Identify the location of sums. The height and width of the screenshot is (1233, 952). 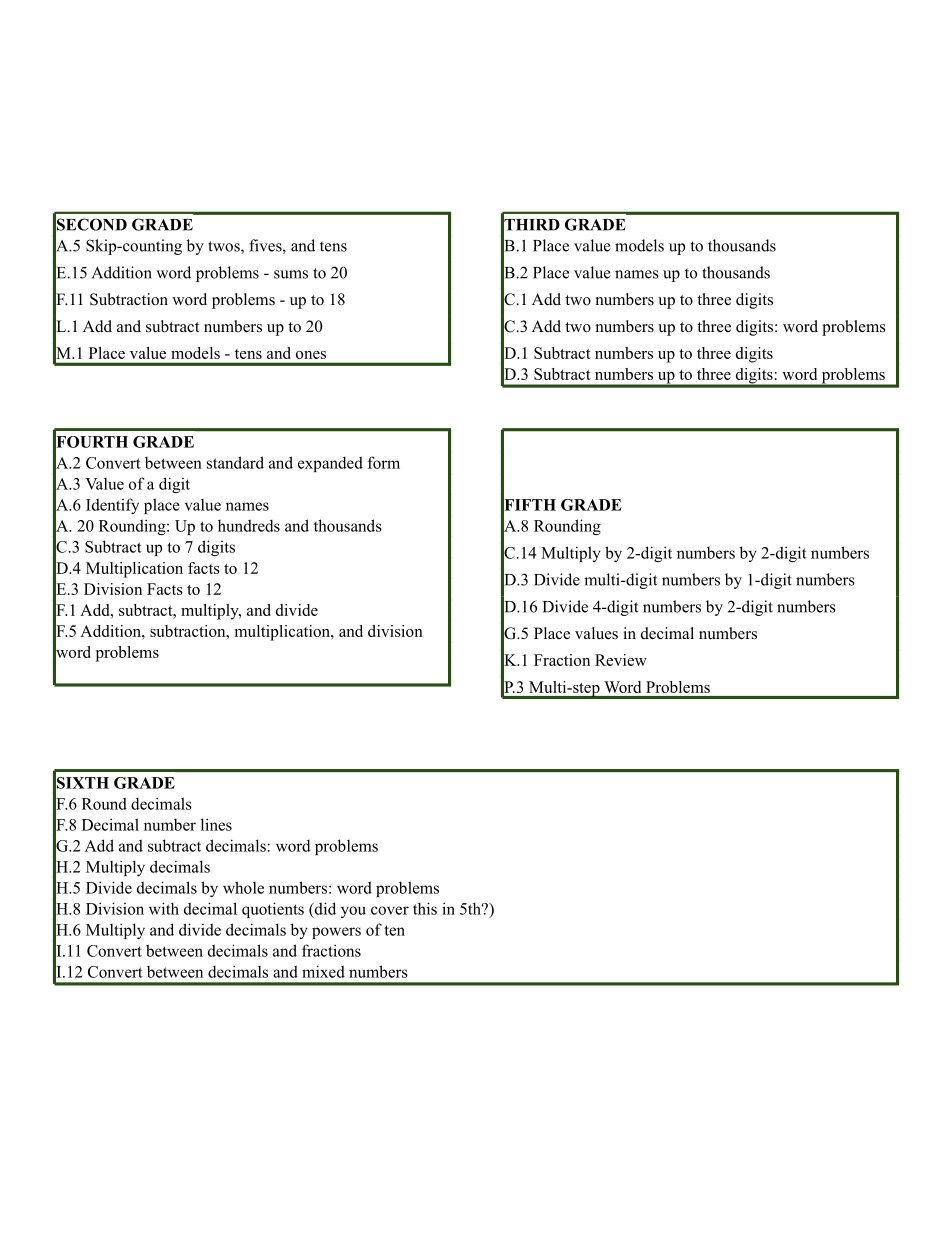
(291, 274).
